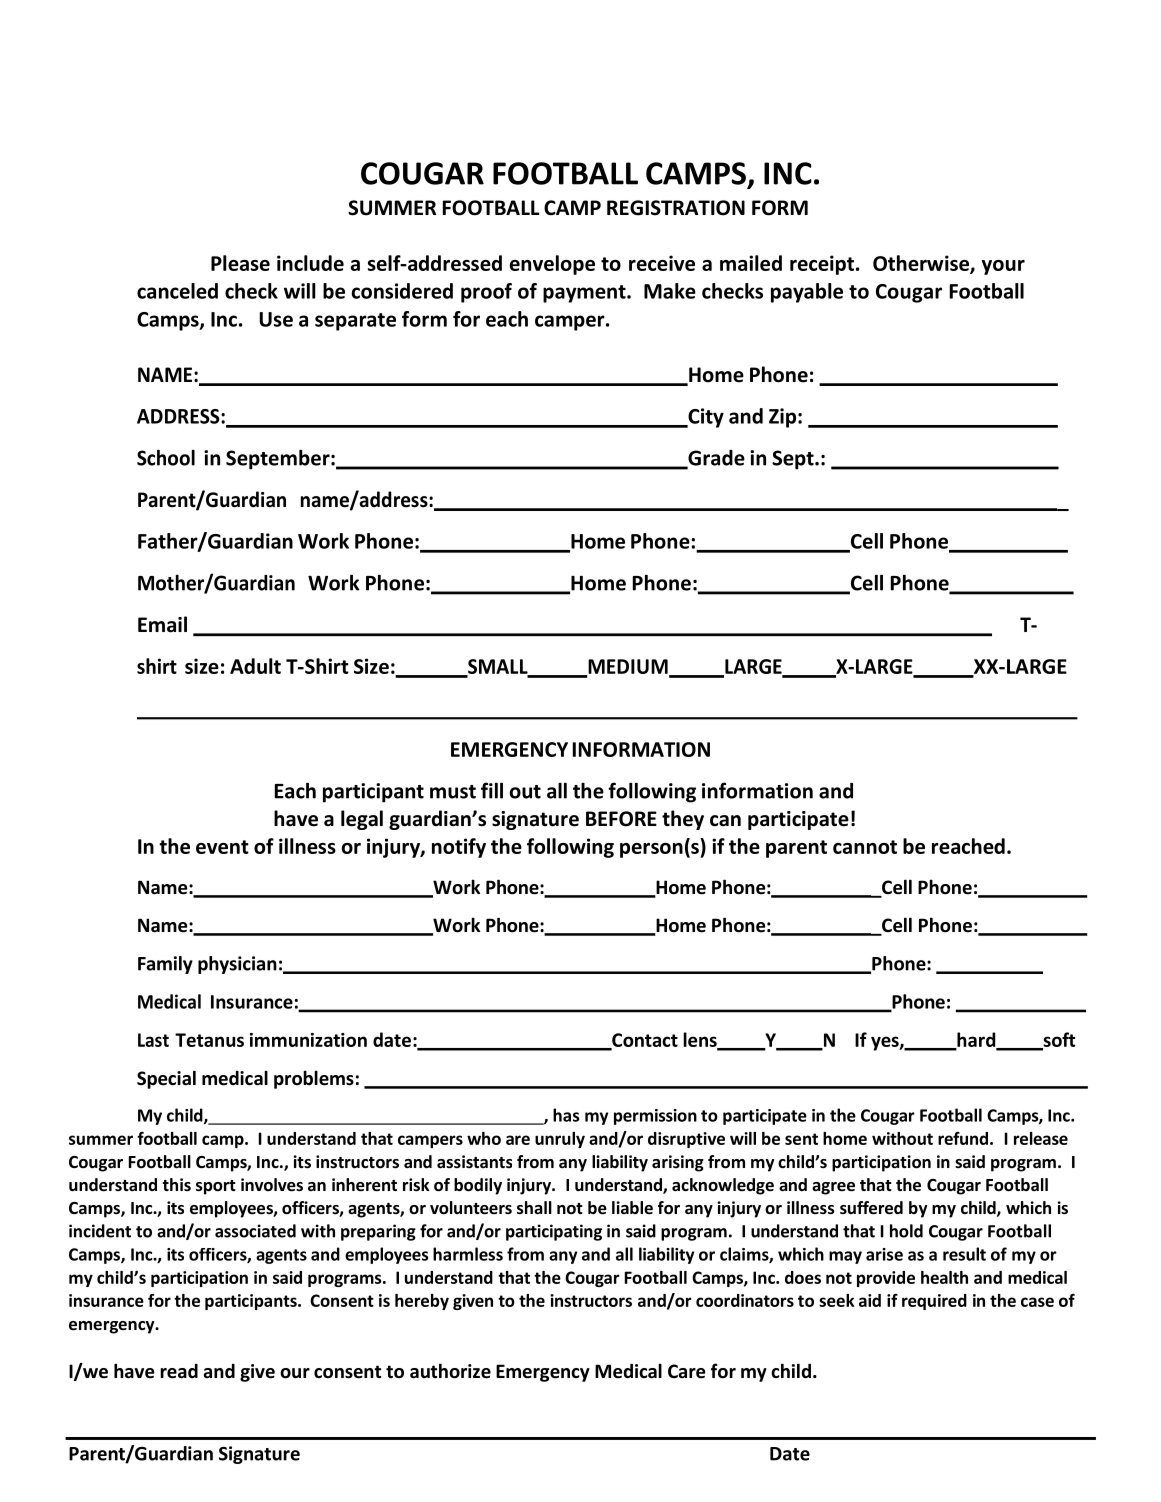 Image resolution: width=1161 pixels, height=1502 pixels. I want to click on Otherwise, so click(922, 264).
